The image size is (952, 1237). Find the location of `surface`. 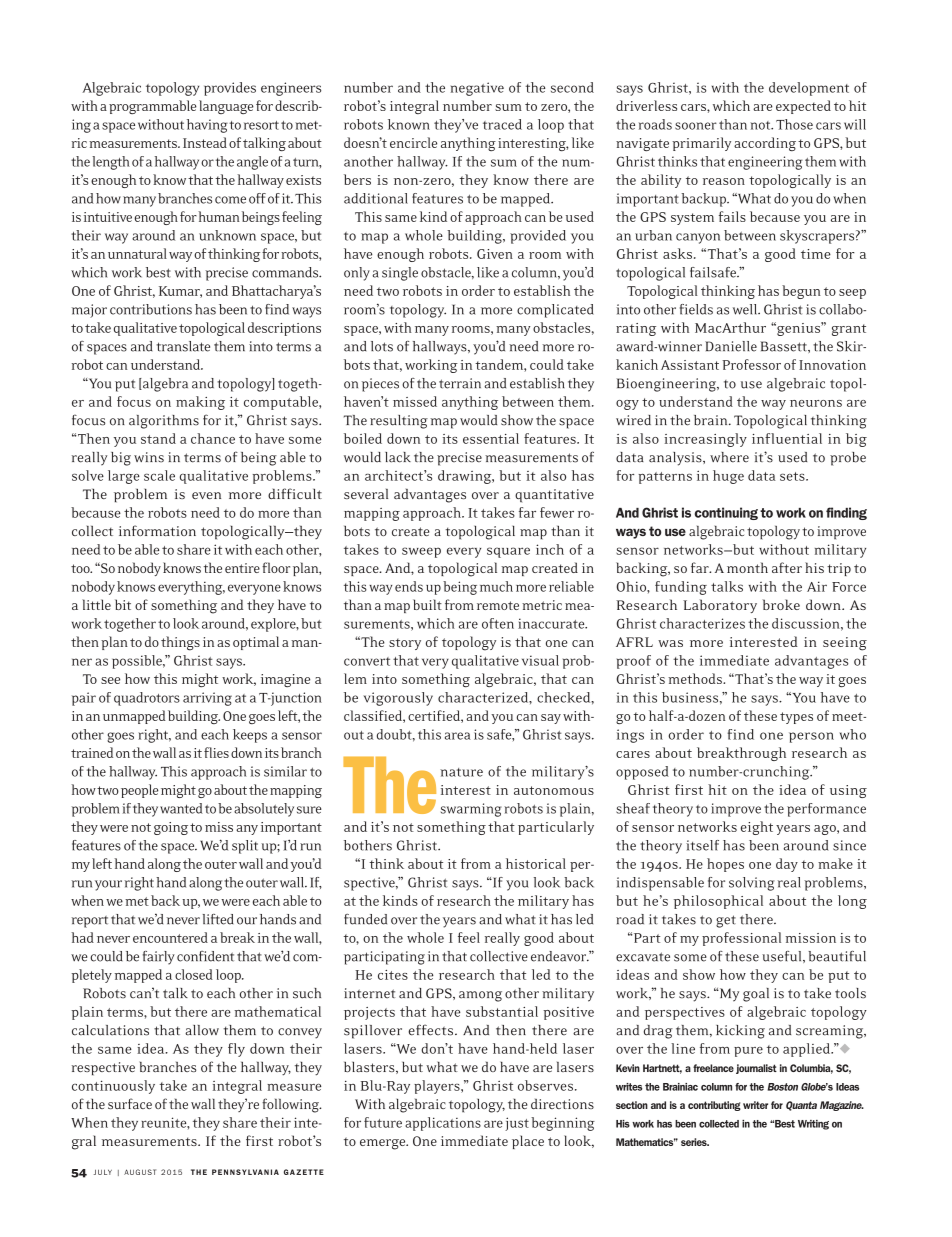

surface is located at coordinates (130, 1103).
